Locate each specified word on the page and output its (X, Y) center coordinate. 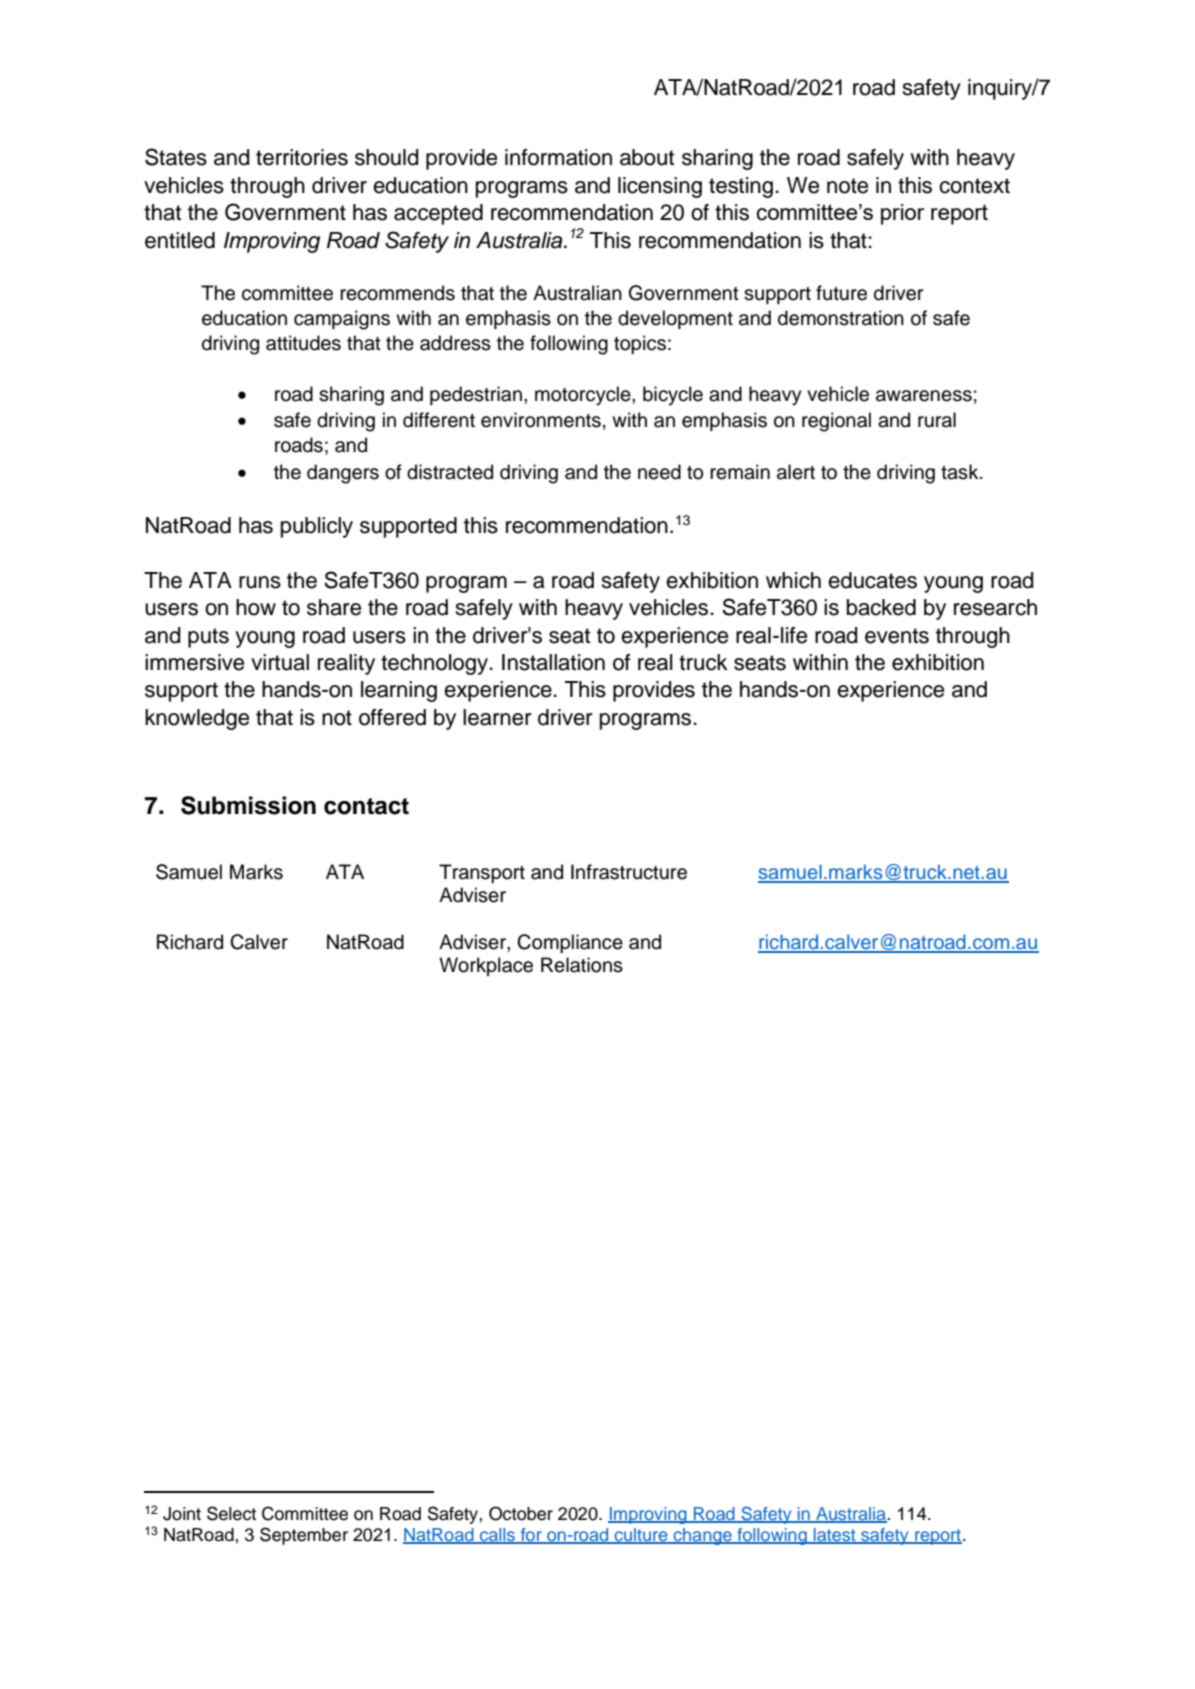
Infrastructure (629, 872)
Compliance (570, 943)
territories (302, 157)
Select (231, 1513)
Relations (582, 965)
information (558, 157)
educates (872, 580)
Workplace (486, 966)
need (659, 472)
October (521, 1513)
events (897, 636)
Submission (248, 805)
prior (902, 214)
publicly (317, 527)
